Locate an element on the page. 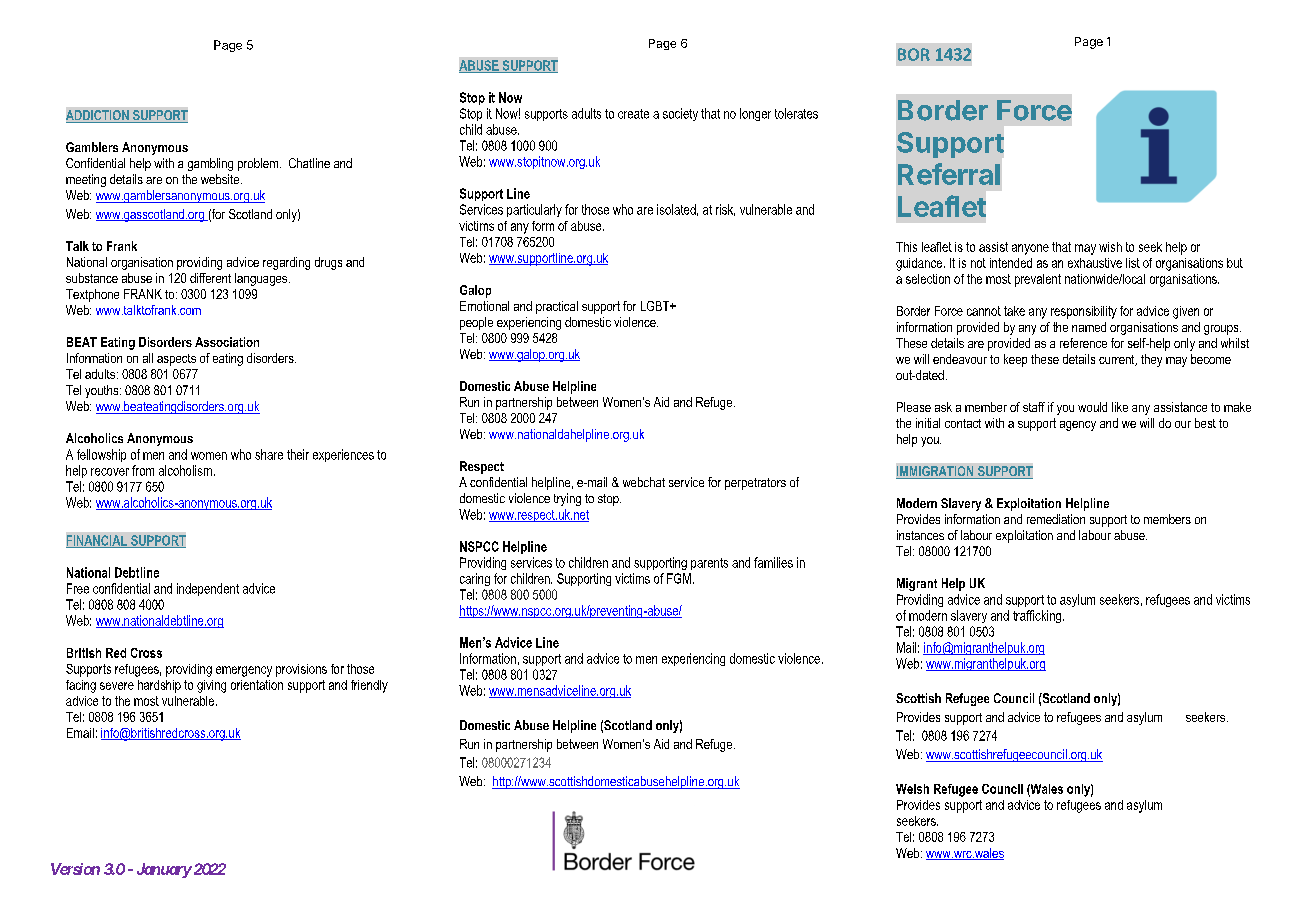 The width and height of the page is (1308, 924). society is located at coordinates (680, 114).
